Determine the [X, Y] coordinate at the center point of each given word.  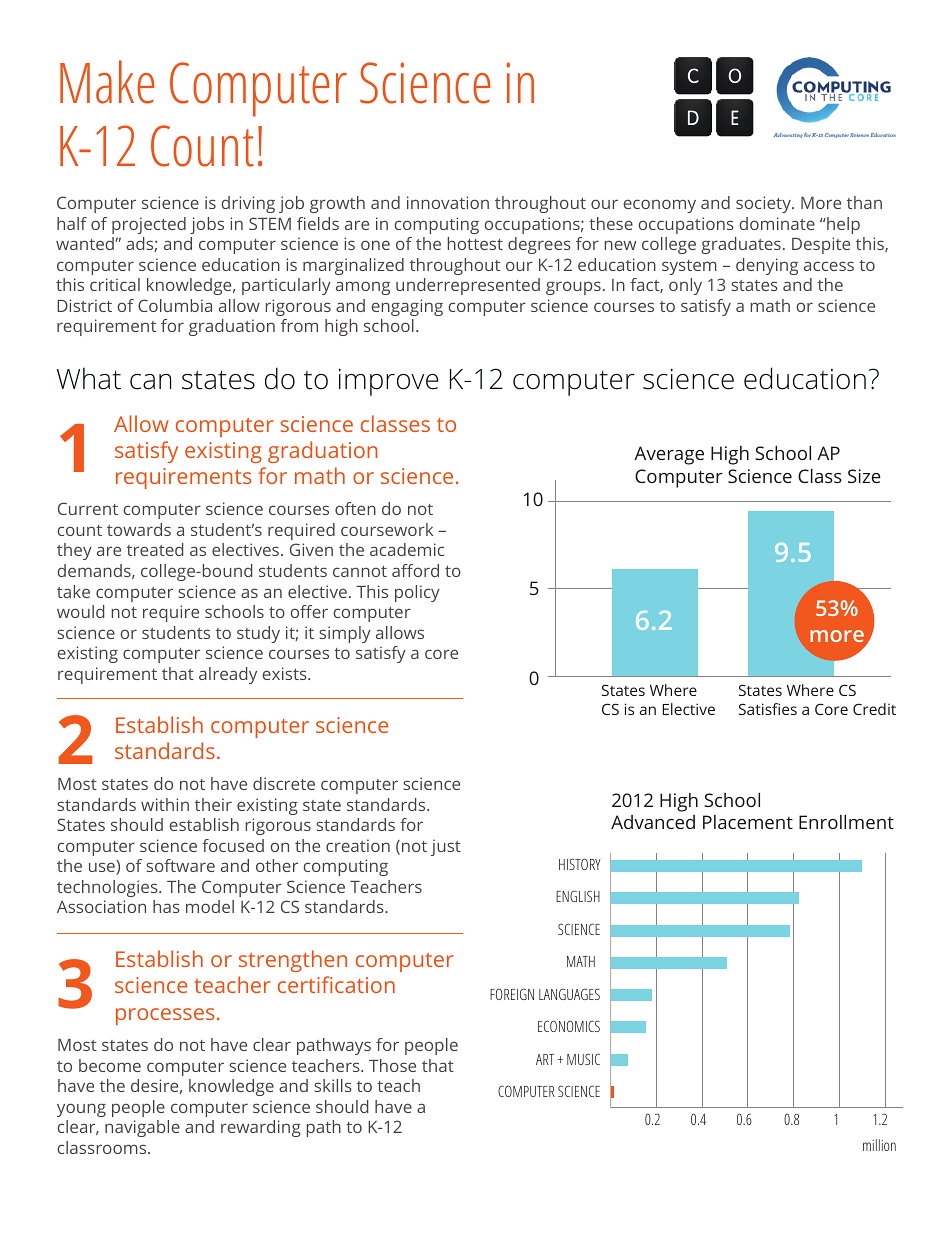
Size [864, 476]
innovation [448, 202]
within [165, 804]
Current [88, 508]
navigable [142, 1128]
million [879, 1145]
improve [389, 382]
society [764, 204]
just [446, 847]
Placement [748, 822]
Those [392, 1065]
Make [107, 82]
